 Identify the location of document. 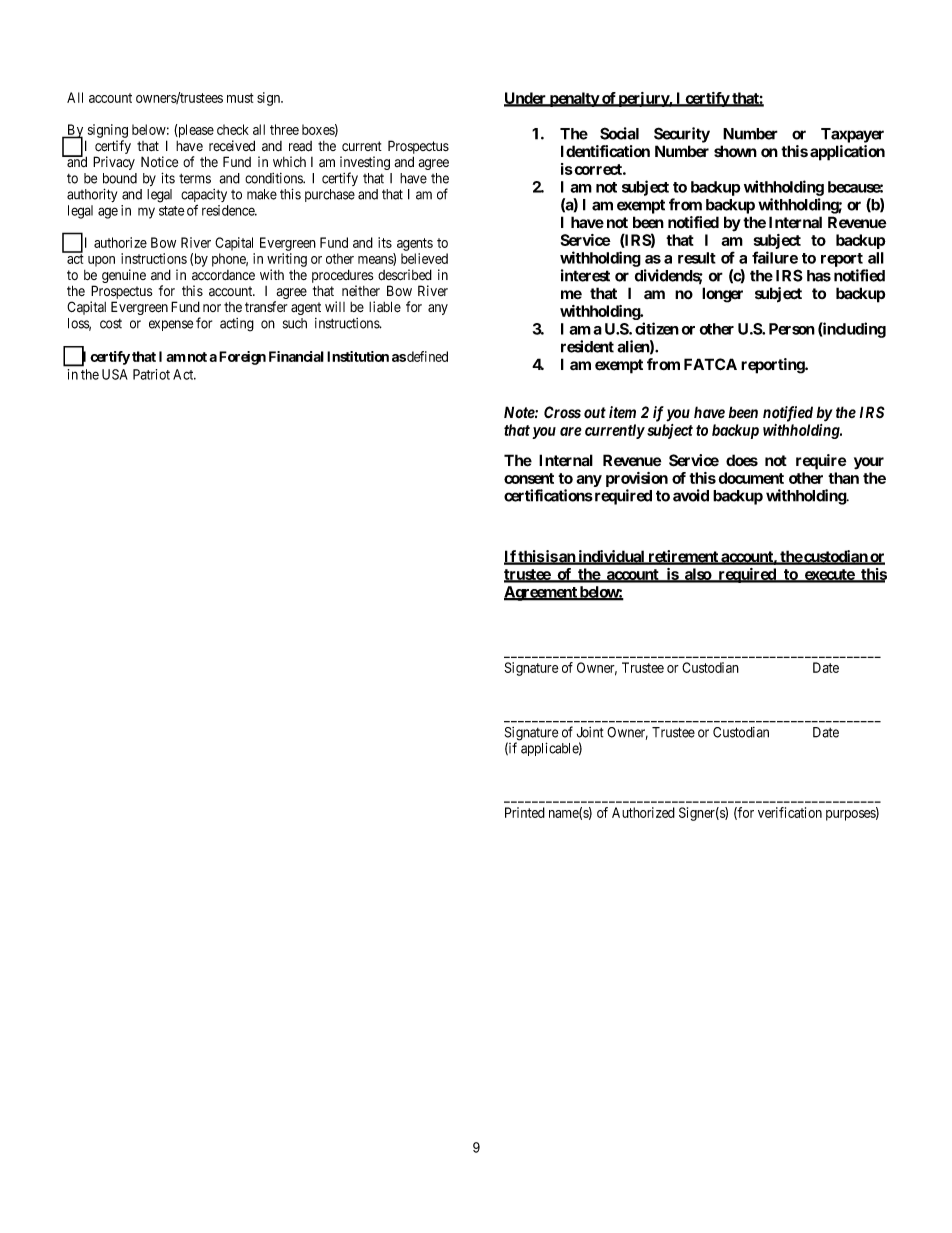
(751, 478).
